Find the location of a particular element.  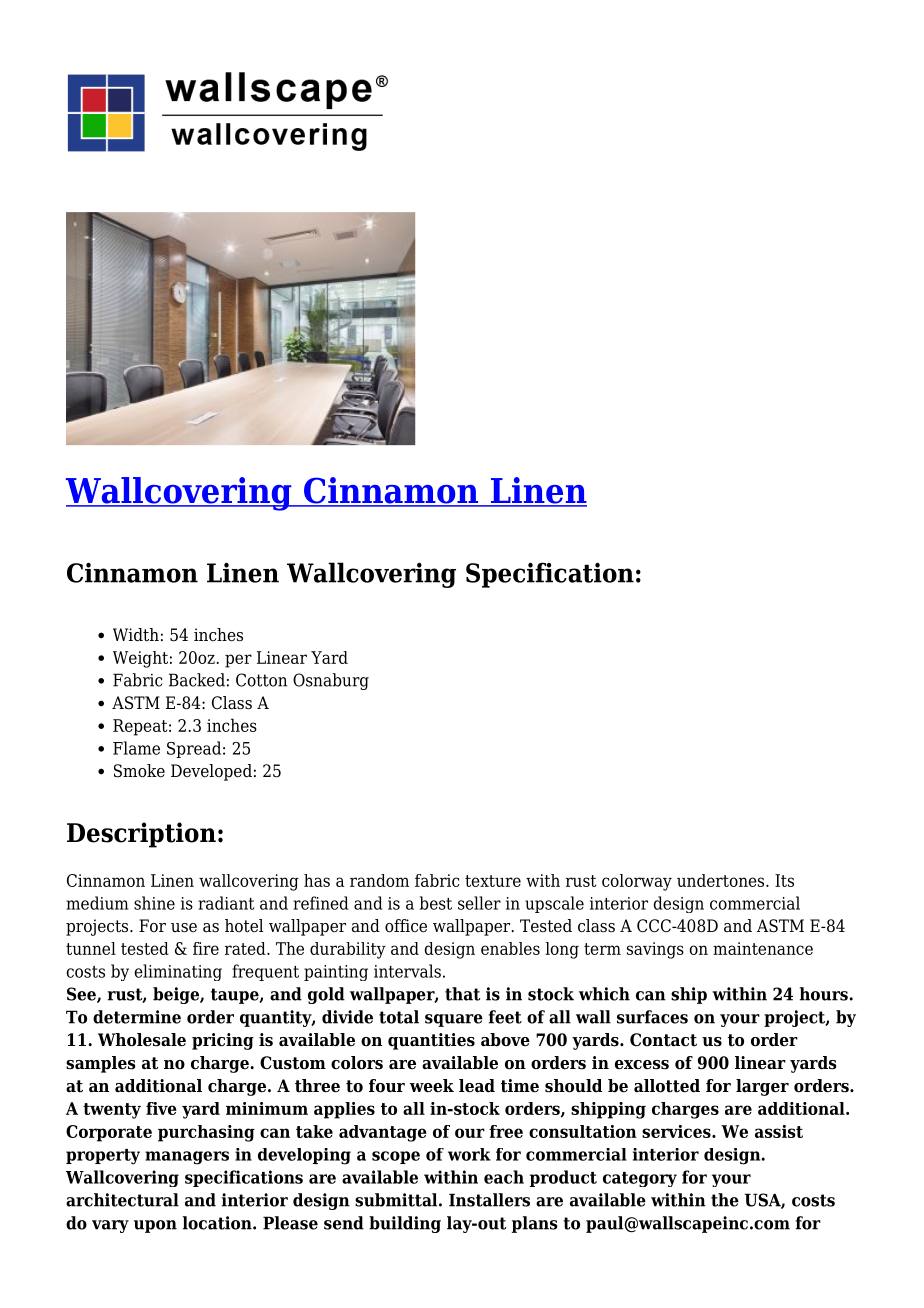

maintenance is located at coordinates (763, 948).
